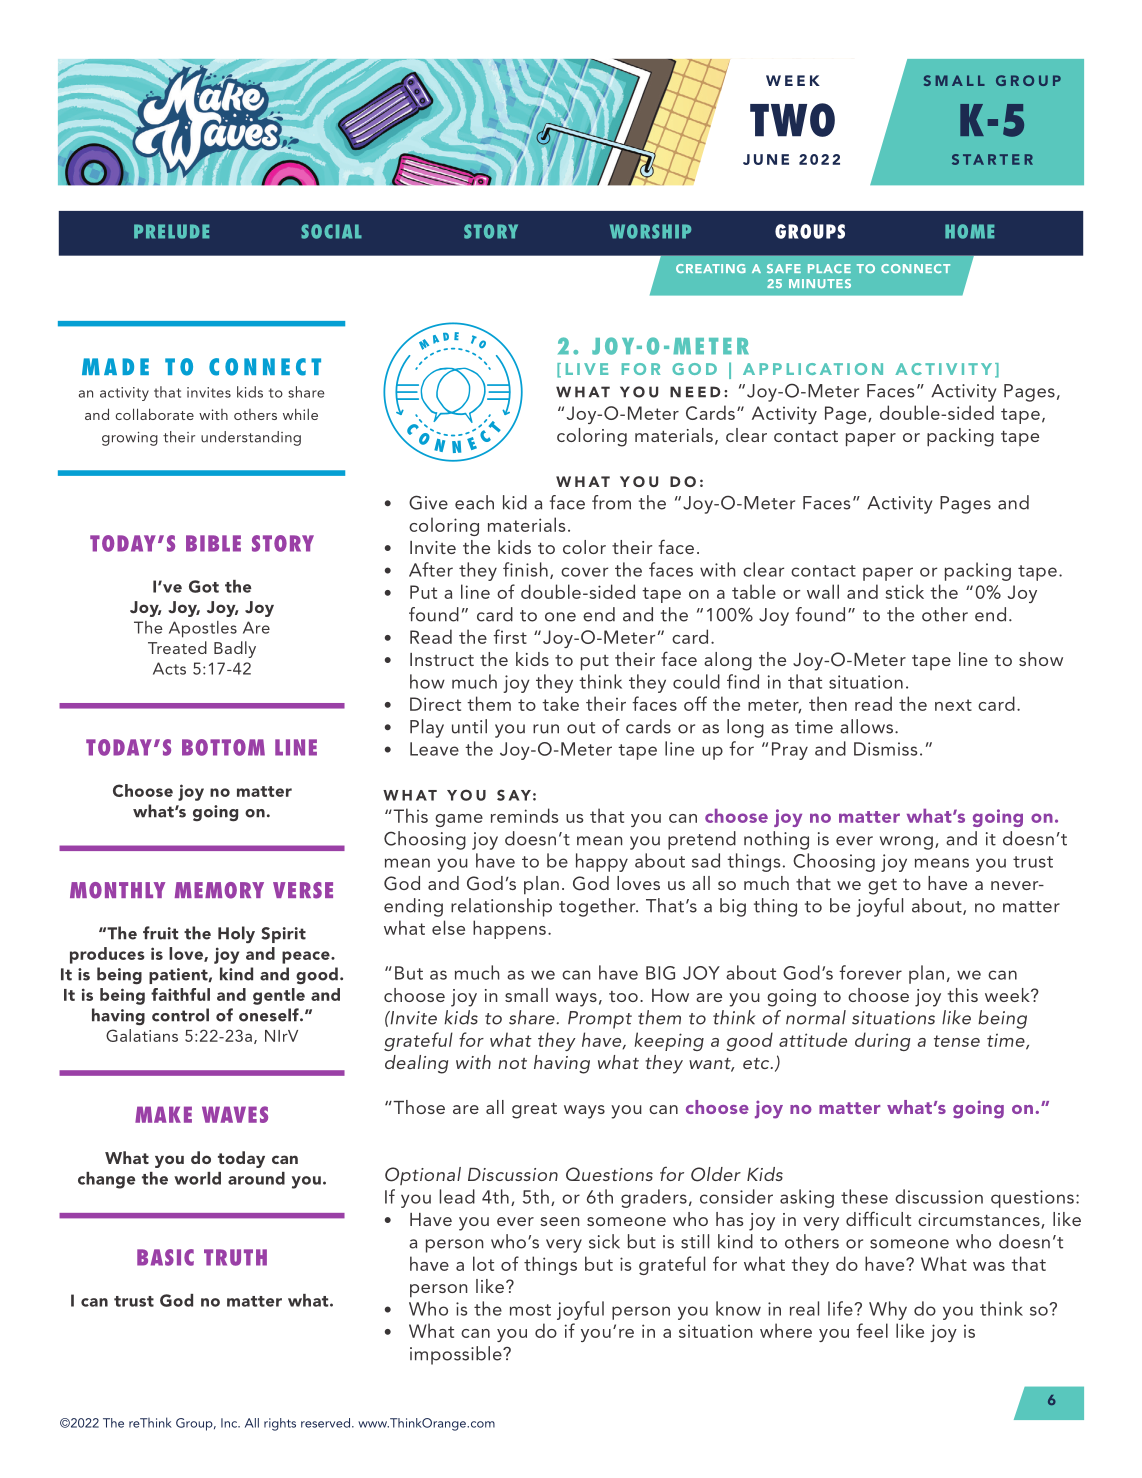 The height and width of the image is (1478, 1142). I want to click on from, so click(611, 502).
